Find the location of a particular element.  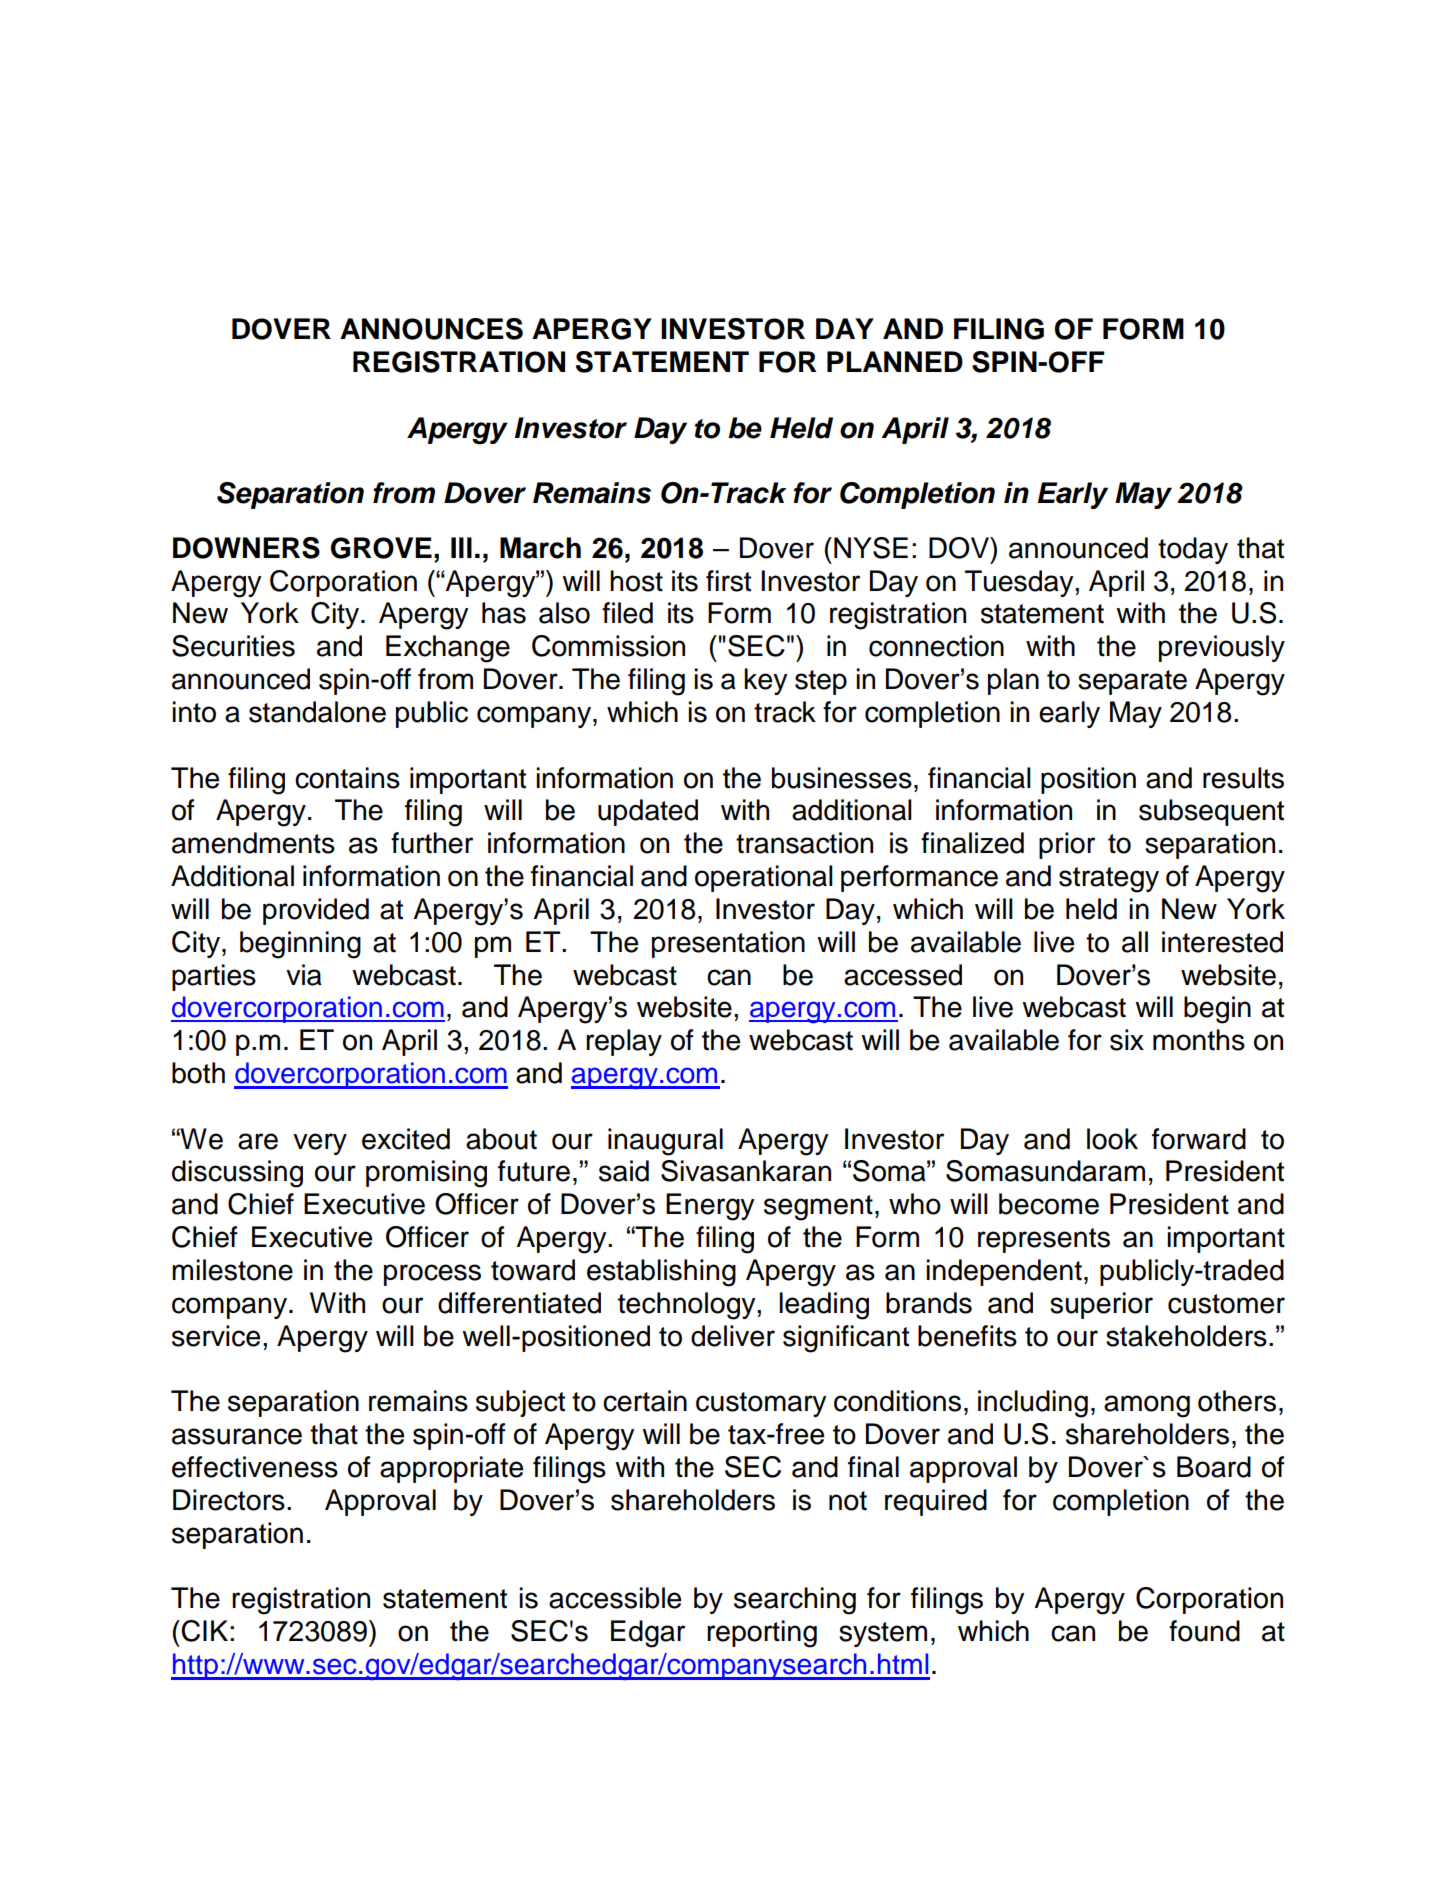

ANNOUNCES is located at coordinates (431, 329).
